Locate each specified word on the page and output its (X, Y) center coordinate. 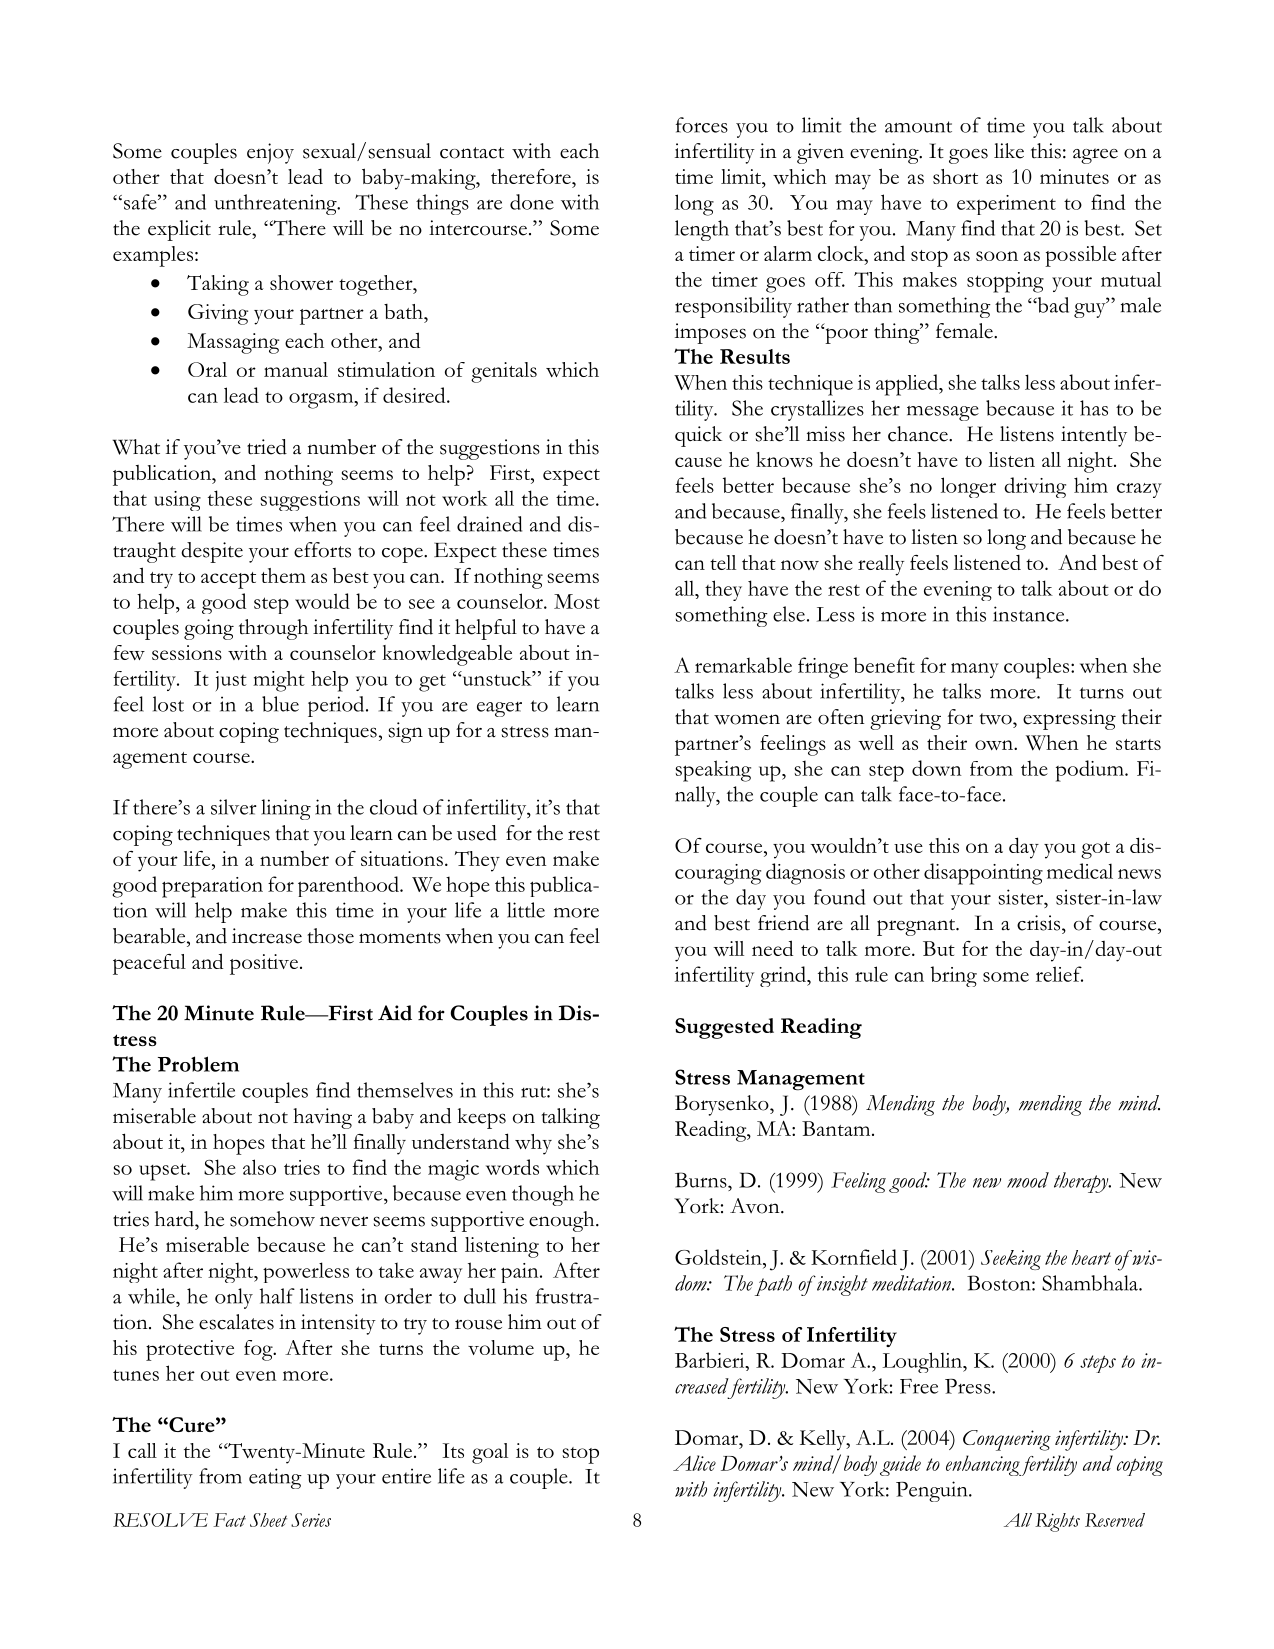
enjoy (270, 153)
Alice (694, 1463)
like (1009, 151)
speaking (713, 771)
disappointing (983, 874)
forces (702, 125)
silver (234, 807)
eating (275, 1478)
